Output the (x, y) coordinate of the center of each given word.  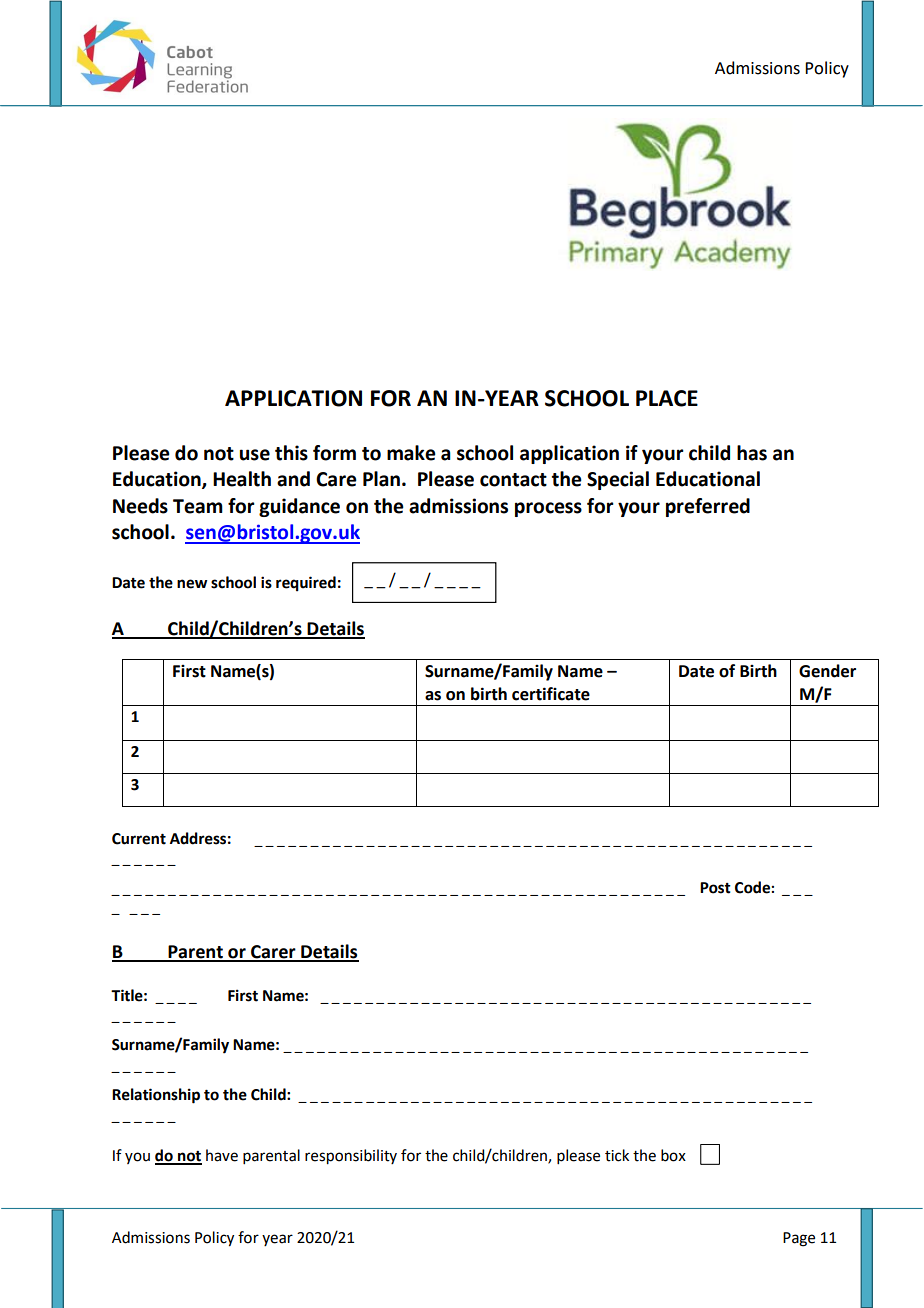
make (411, 453)
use (255, 455)
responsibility (351, 1157)
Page (799, 1239)
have (222, 1155)
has (752, 453)
